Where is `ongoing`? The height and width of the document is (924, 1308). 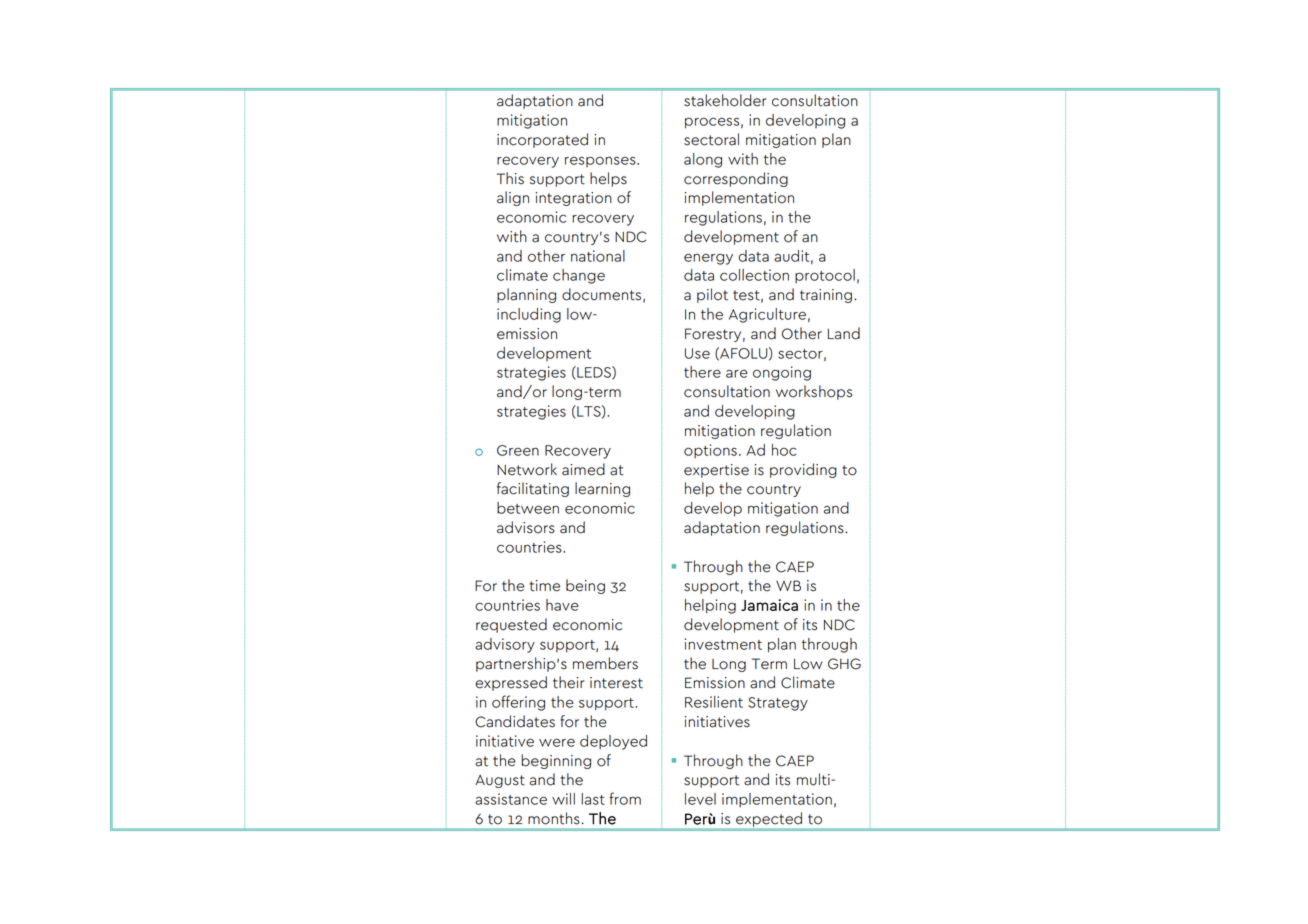 ongoing is located at coordinates (782, 373).
